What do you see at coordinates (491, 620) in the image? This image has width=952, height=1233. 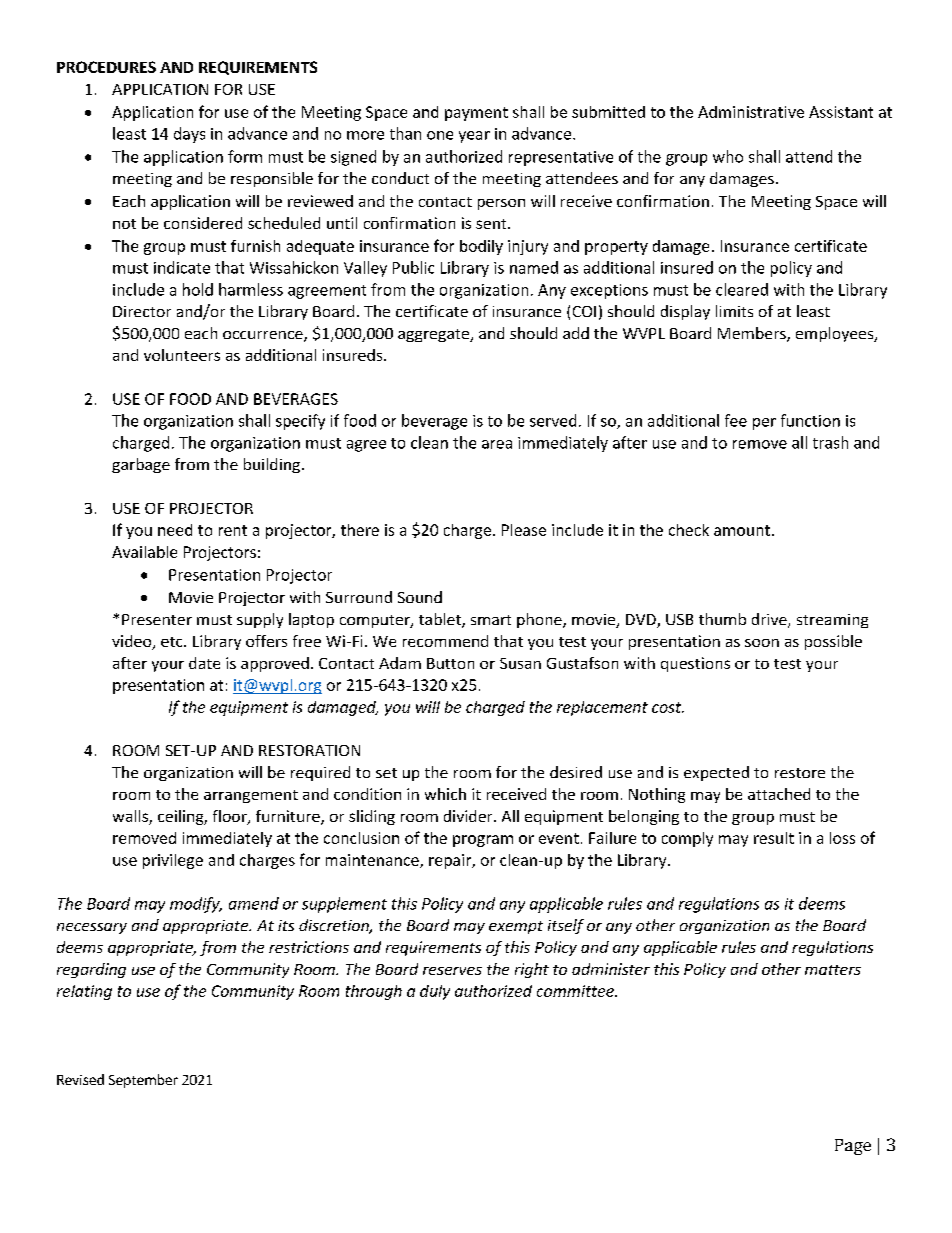 I see `smart` at bounding box center [491, 620].
